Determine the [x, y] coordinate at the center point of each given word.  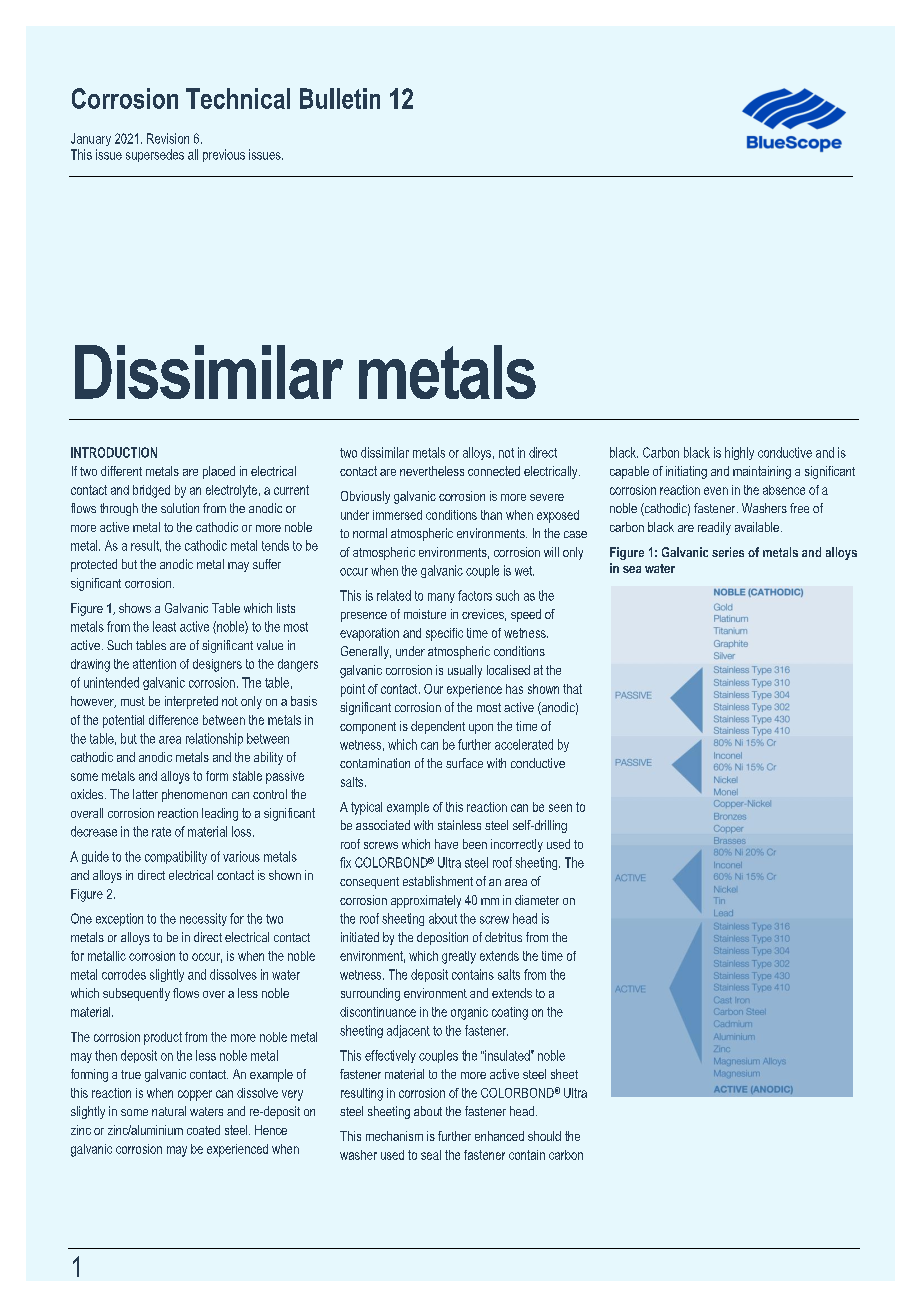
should [544, 1136]
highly [739, 453]
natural [169, 1111]
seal [431, 1155]
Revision [168, 138]
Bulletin [340, 98]
